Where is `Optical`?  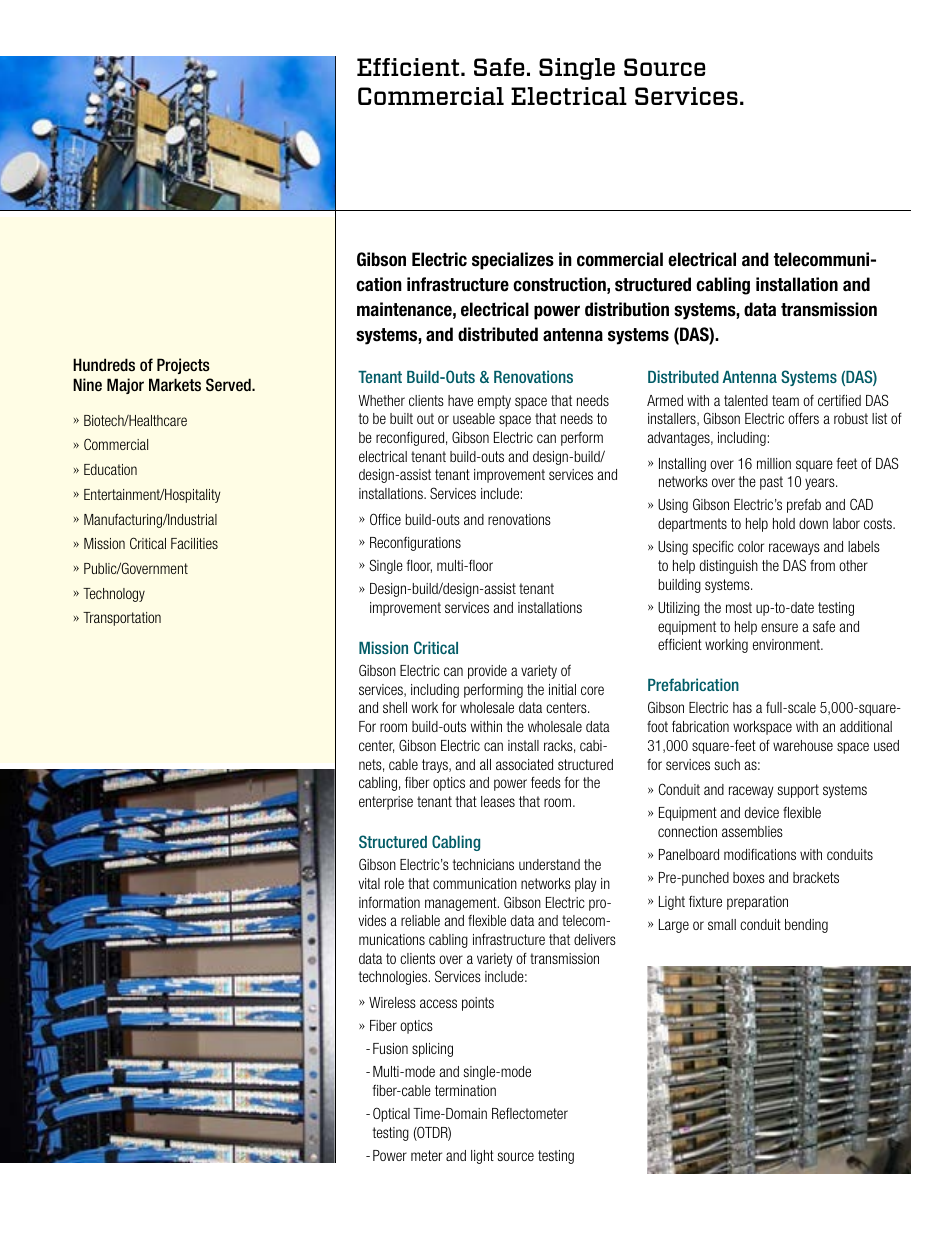
Optical is located at coordinates (391, 1114).
